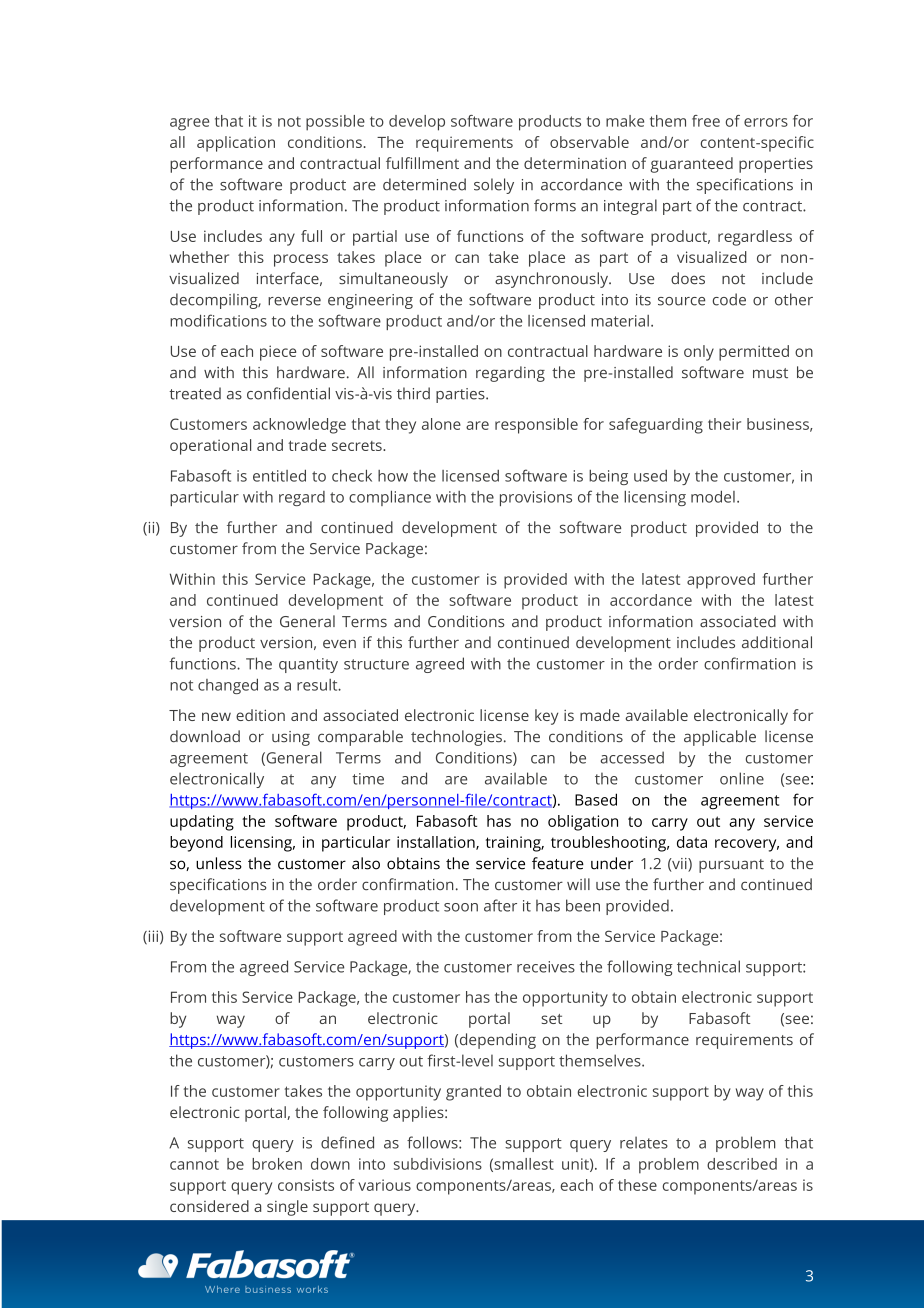  I want to click on solely, so click(494, 186).
